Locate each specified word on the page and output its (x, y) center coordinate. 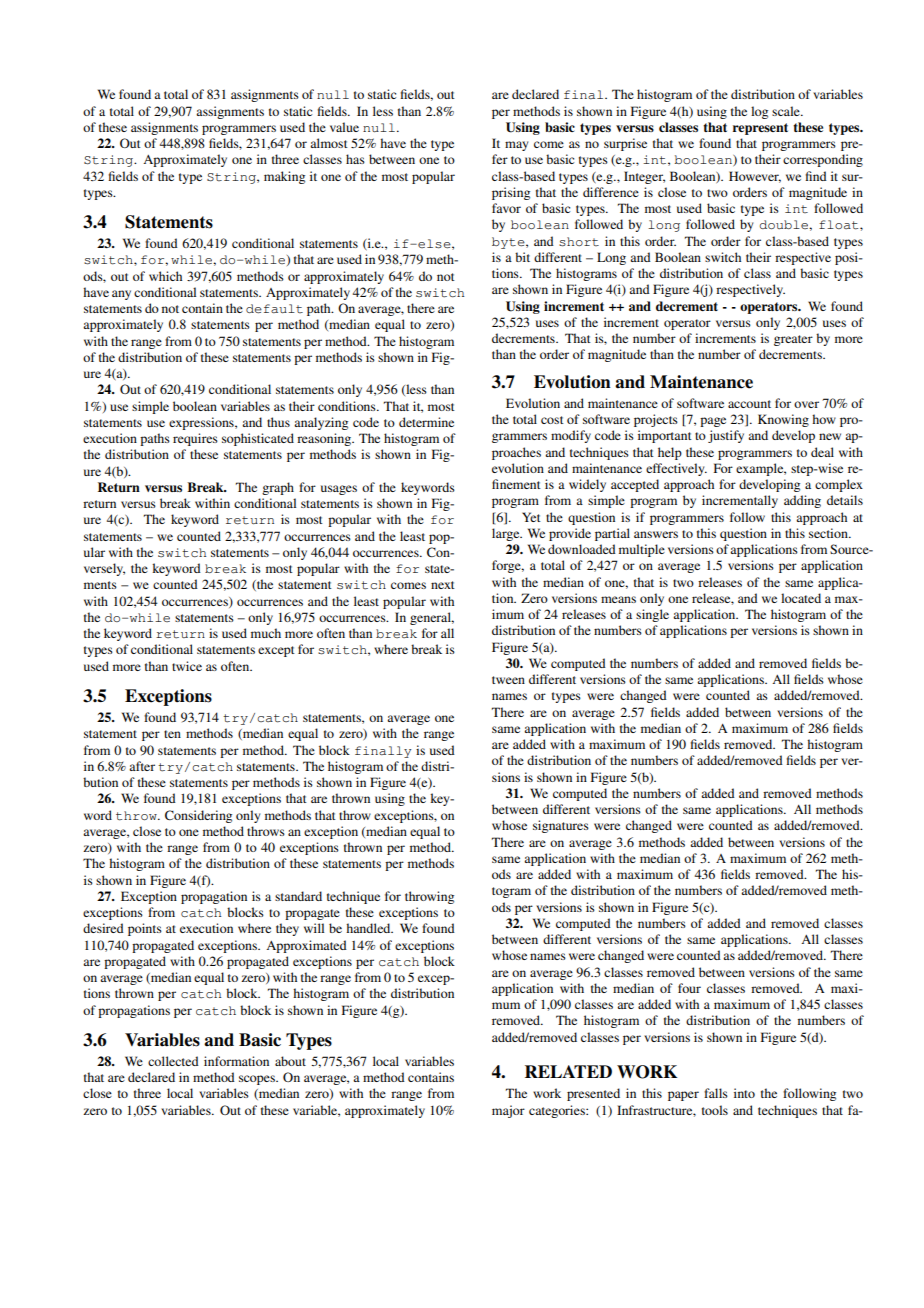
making (284, 177)
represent (760, 129)
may (516, 146)
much (266, 633)
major (508, 1111)
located (801, 598)
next (443, 585)
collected (173, 1061)
